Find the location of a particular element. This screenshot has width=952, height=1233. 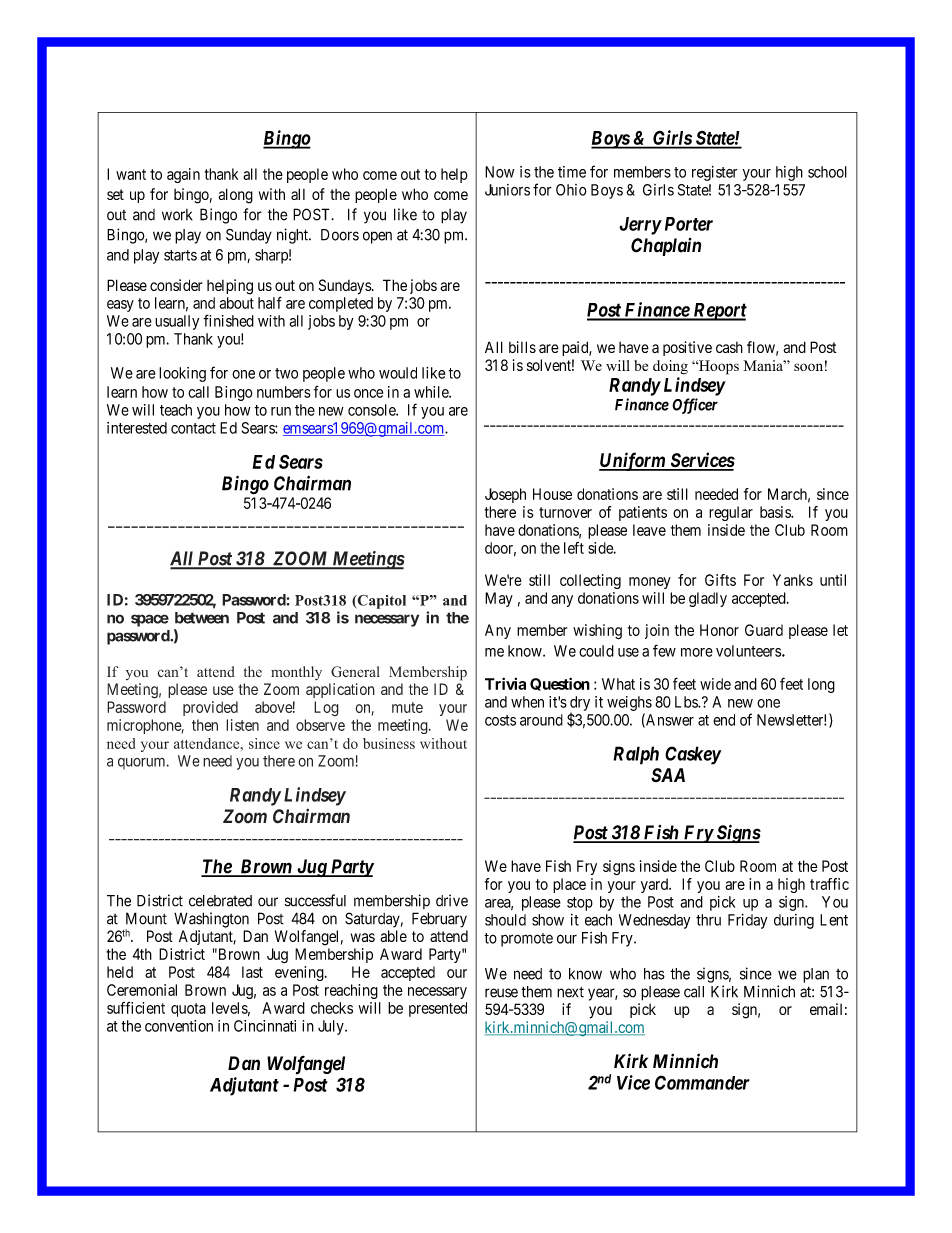

presented is located at coordinates (438, 1009).
